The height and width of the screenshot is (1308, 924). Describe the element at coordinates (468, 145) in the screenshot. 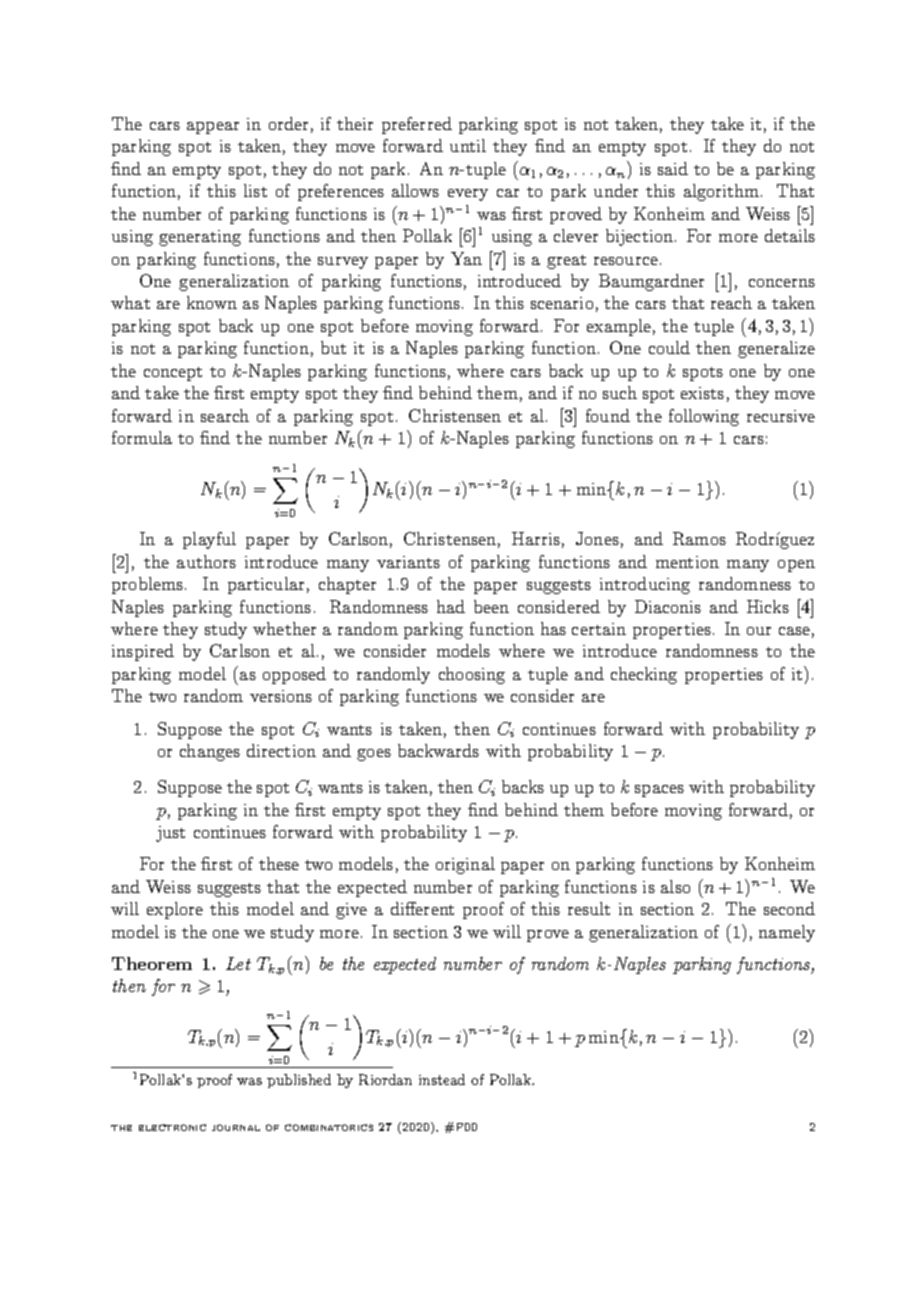

I see `until` at that location.
